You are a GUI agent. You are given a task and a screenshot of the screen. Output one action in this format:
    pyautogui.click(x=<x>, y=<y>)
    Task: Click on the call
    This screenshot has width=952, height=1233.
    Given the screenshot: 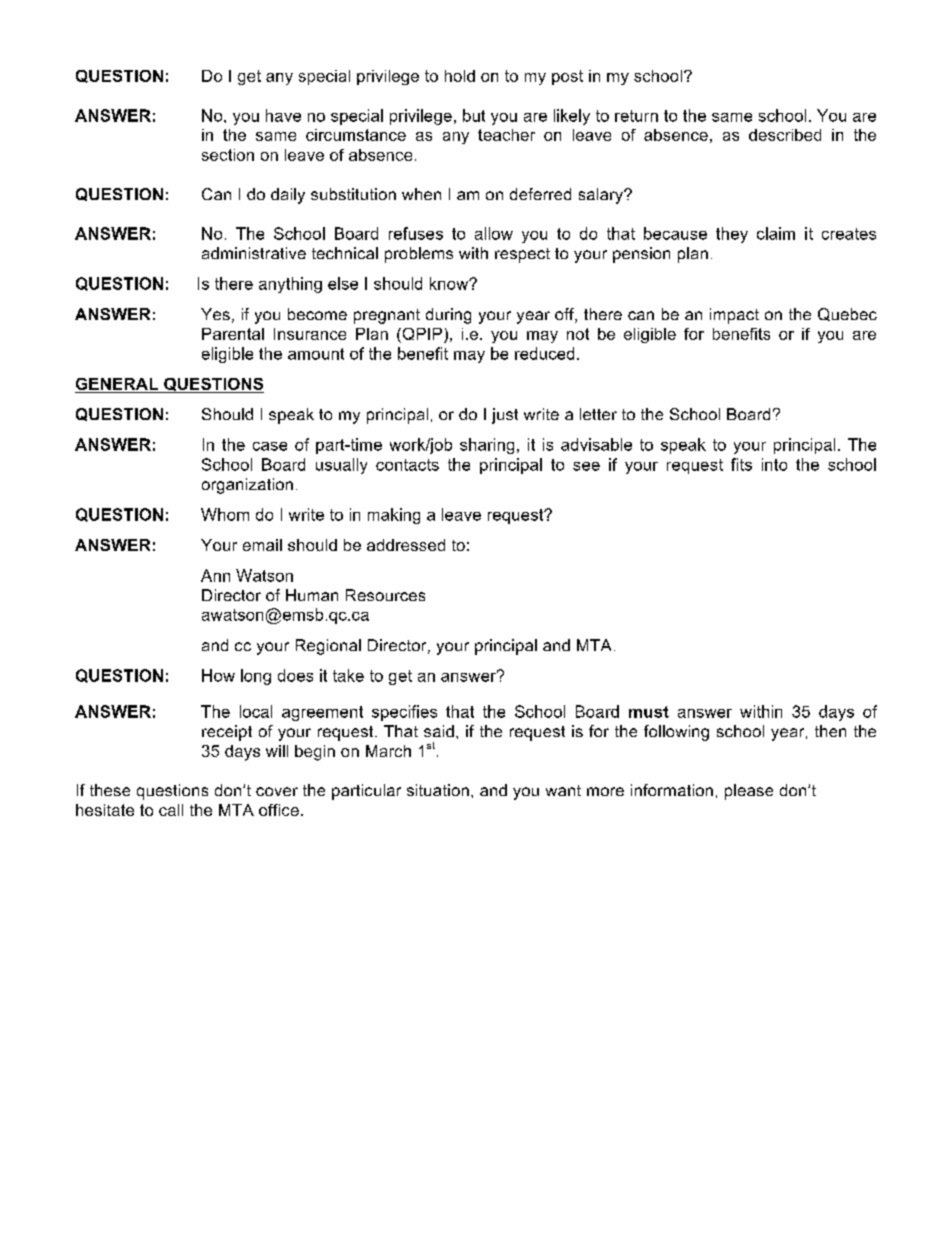 What is the action you would take?
    pyautogui.click(x=171, y=810)
